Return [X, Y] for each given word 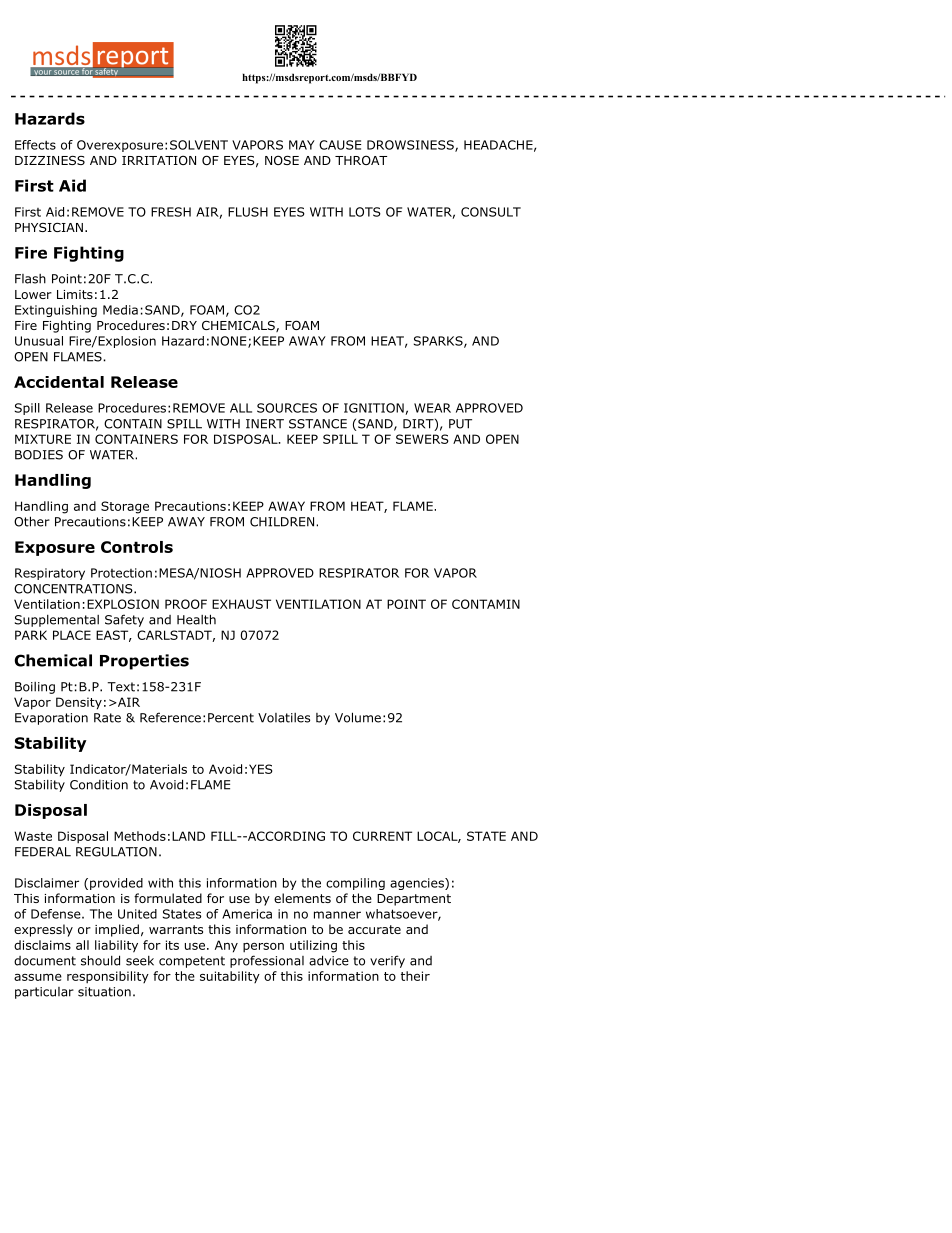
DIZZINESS [50, 160]
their [415, 976]
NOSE [282, 160]
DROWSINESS [411, 146]
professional [267, 961]
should [100, 960]
